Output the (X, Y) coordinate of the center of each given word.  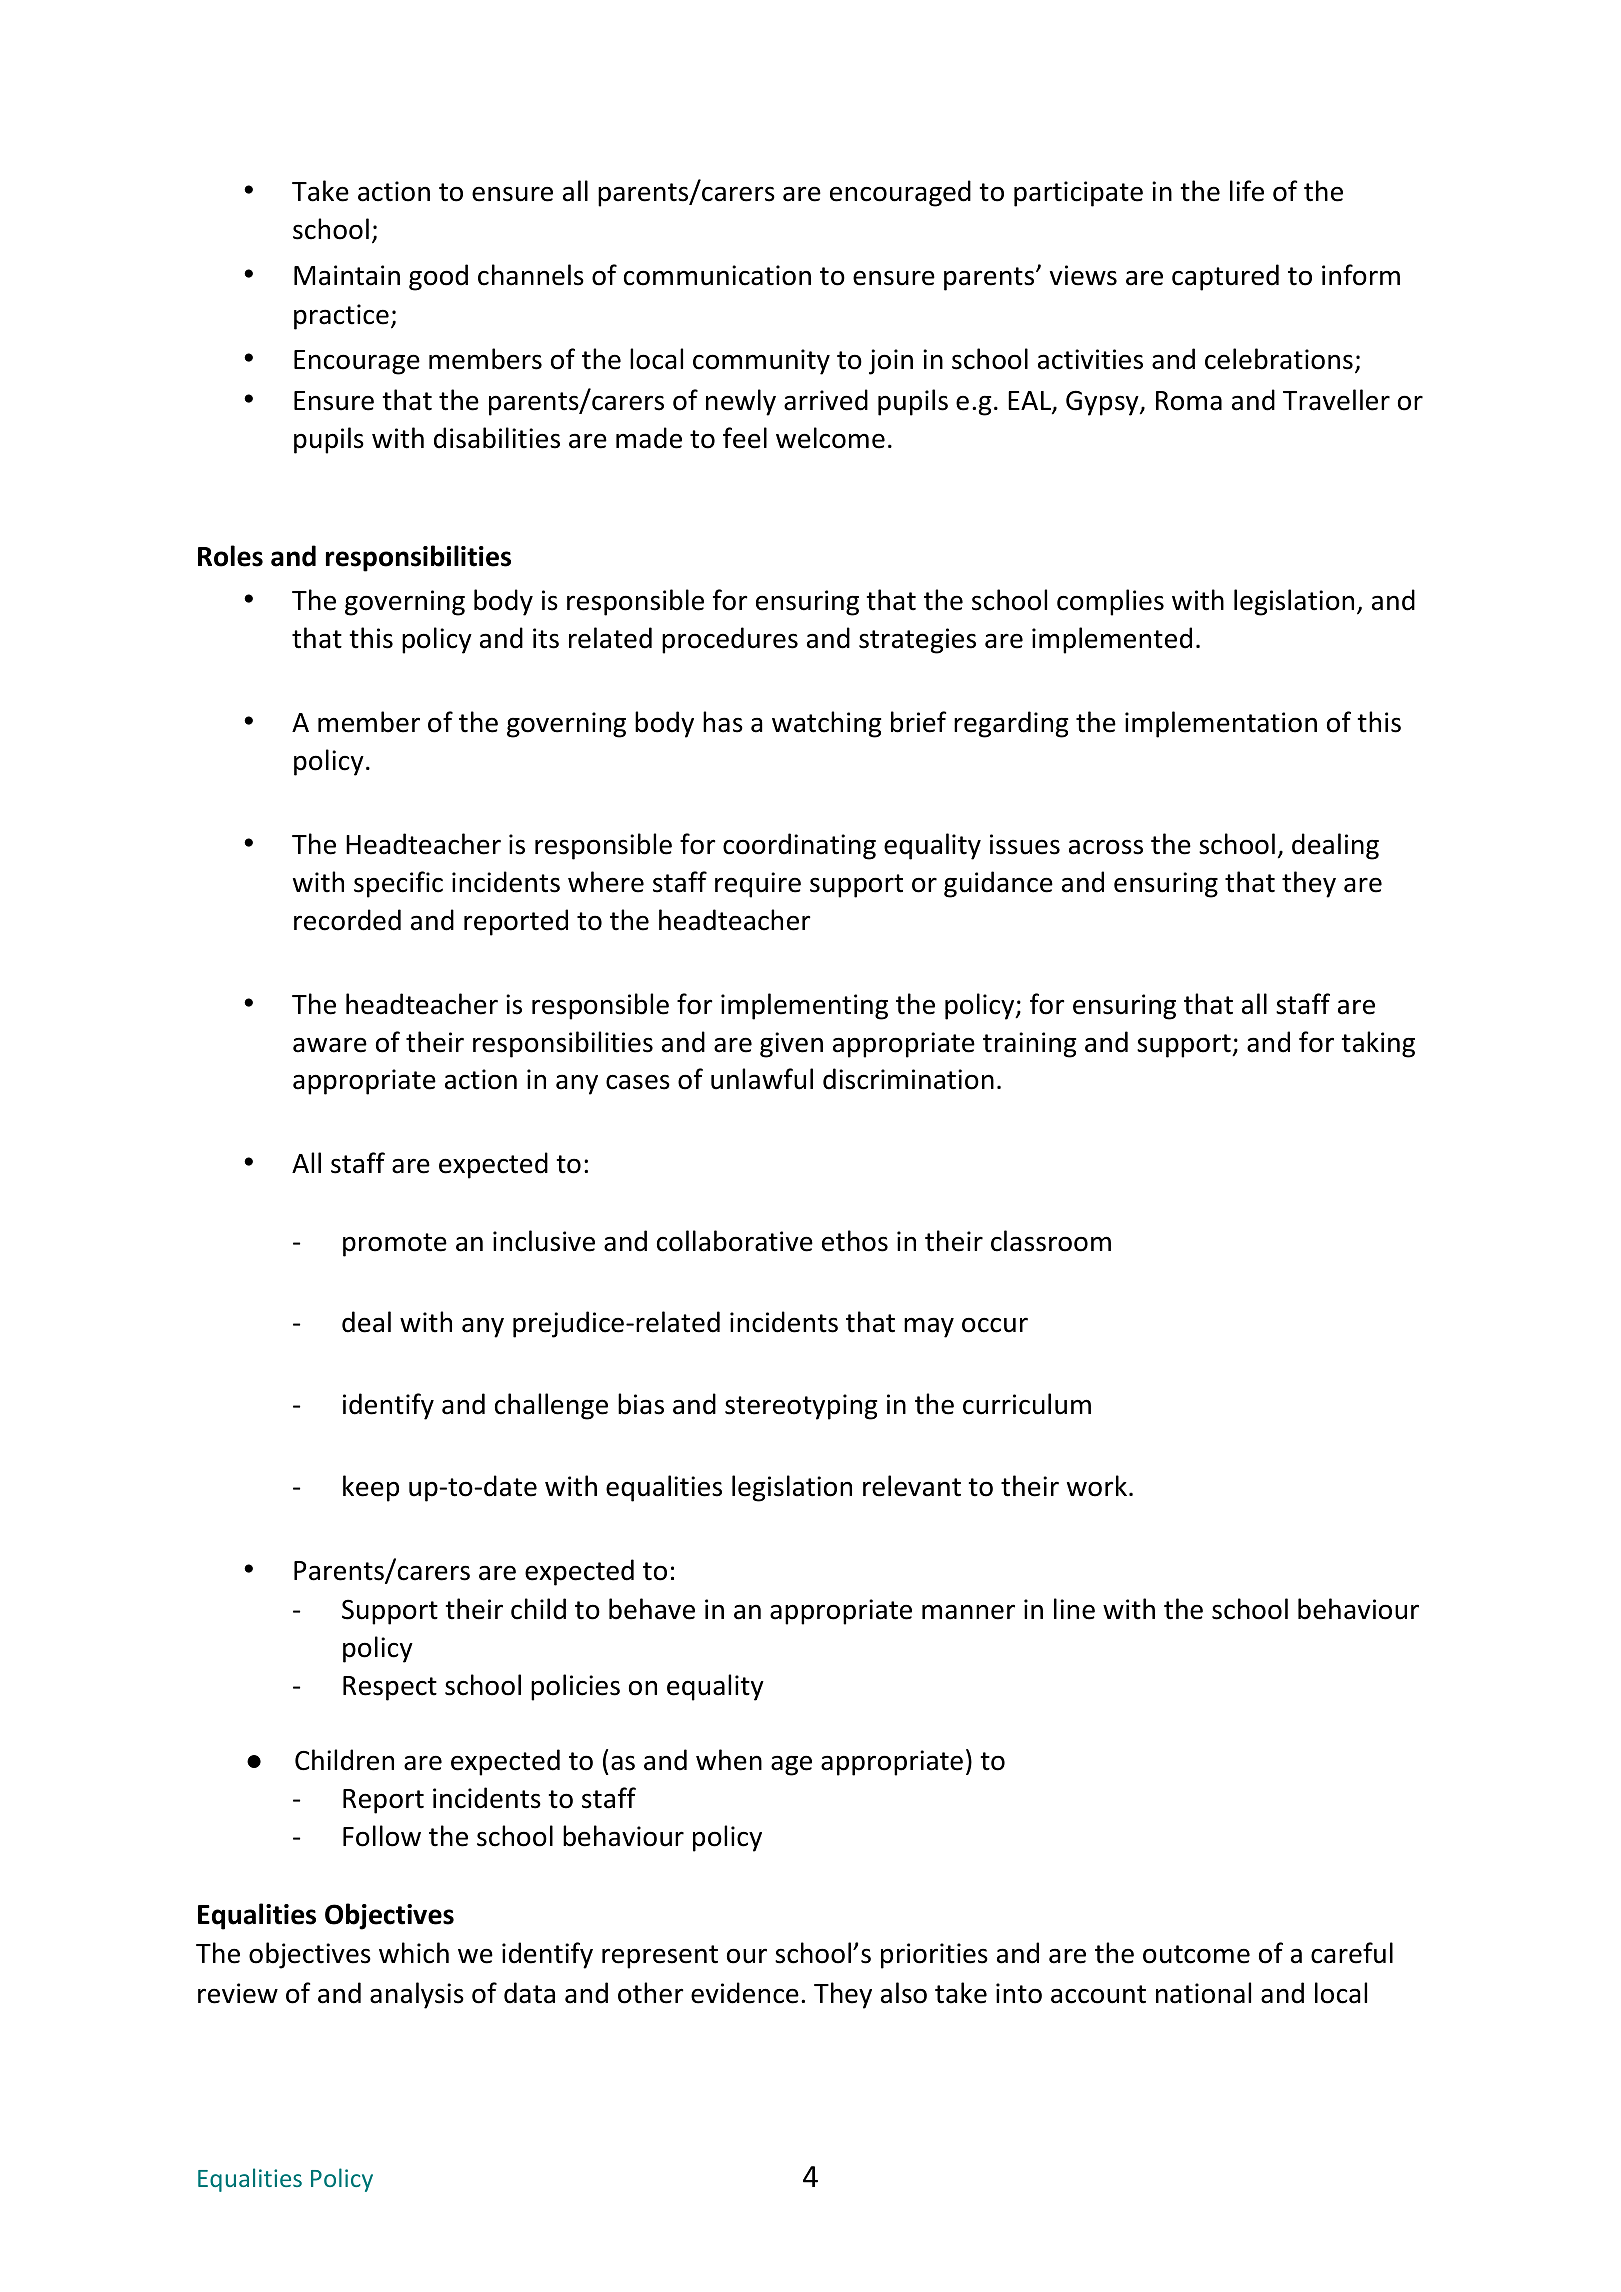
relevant (912, 1486)
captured (1225, 277)
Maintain (347, 275)
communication (717, 275)
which (414, 1953)
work (1097, 1486)
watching (826, 724)
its (546, 638)
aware (330, 1045)
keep (371, 1488)
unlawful (762, 1079)
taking (1378, 1044)
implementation (1221, 724)
